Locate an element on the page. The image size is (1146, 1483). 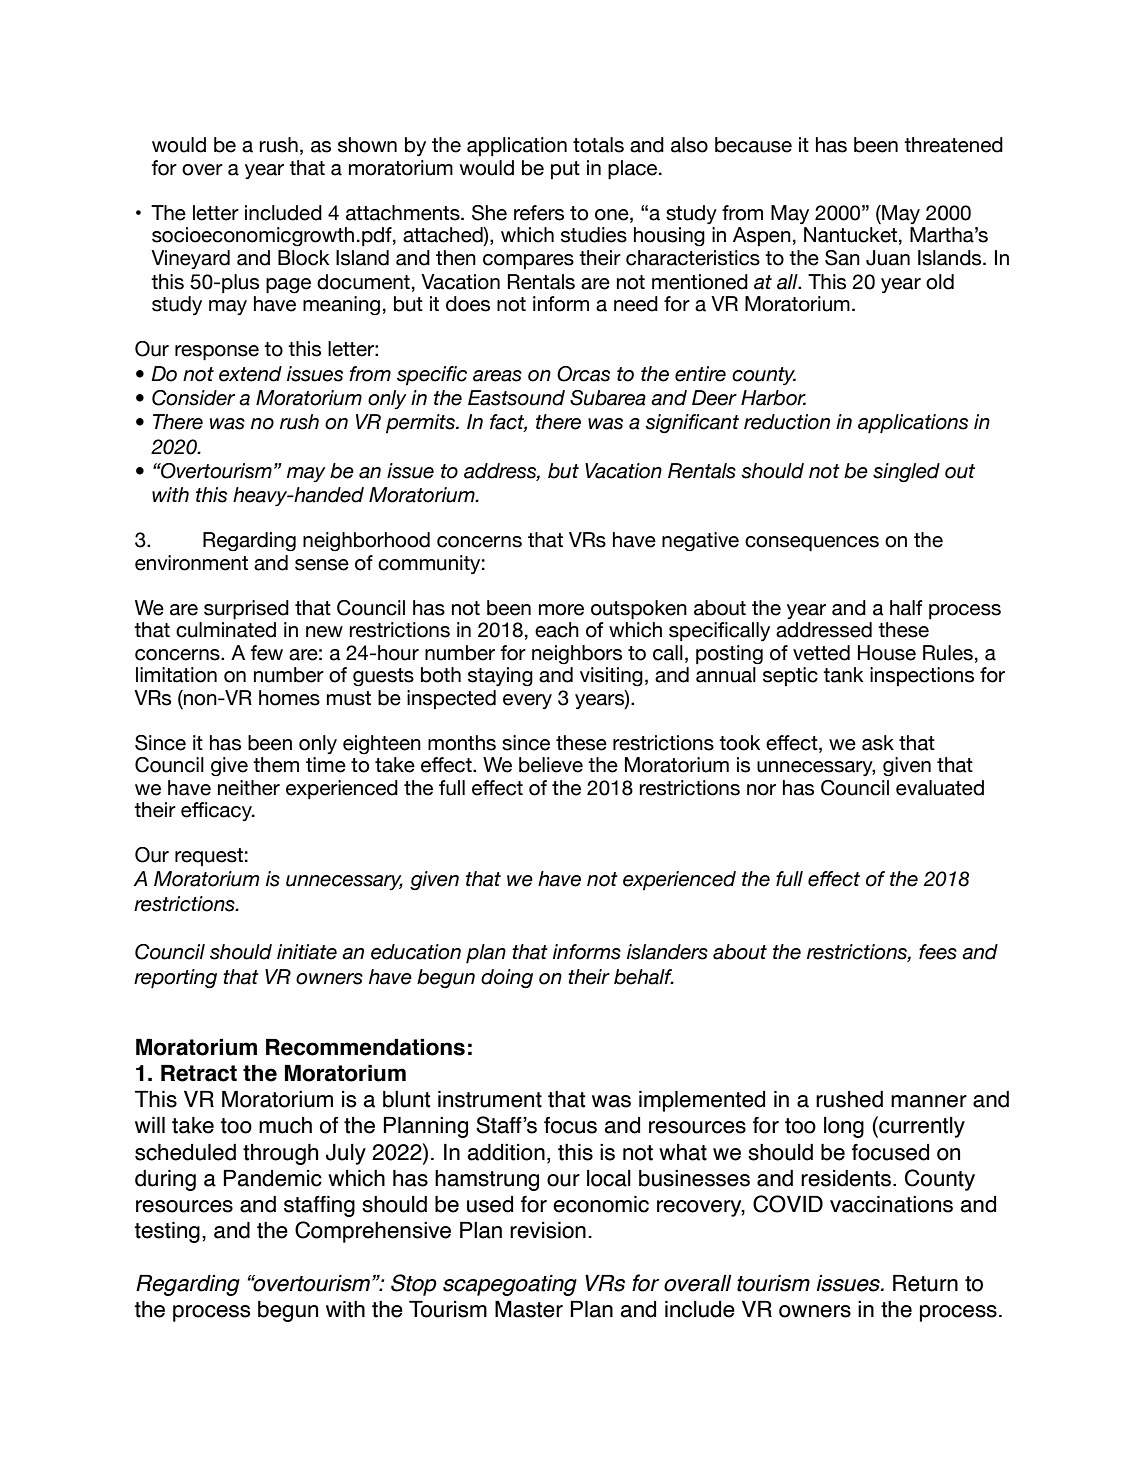
every is located at coordinates (527, 701).
